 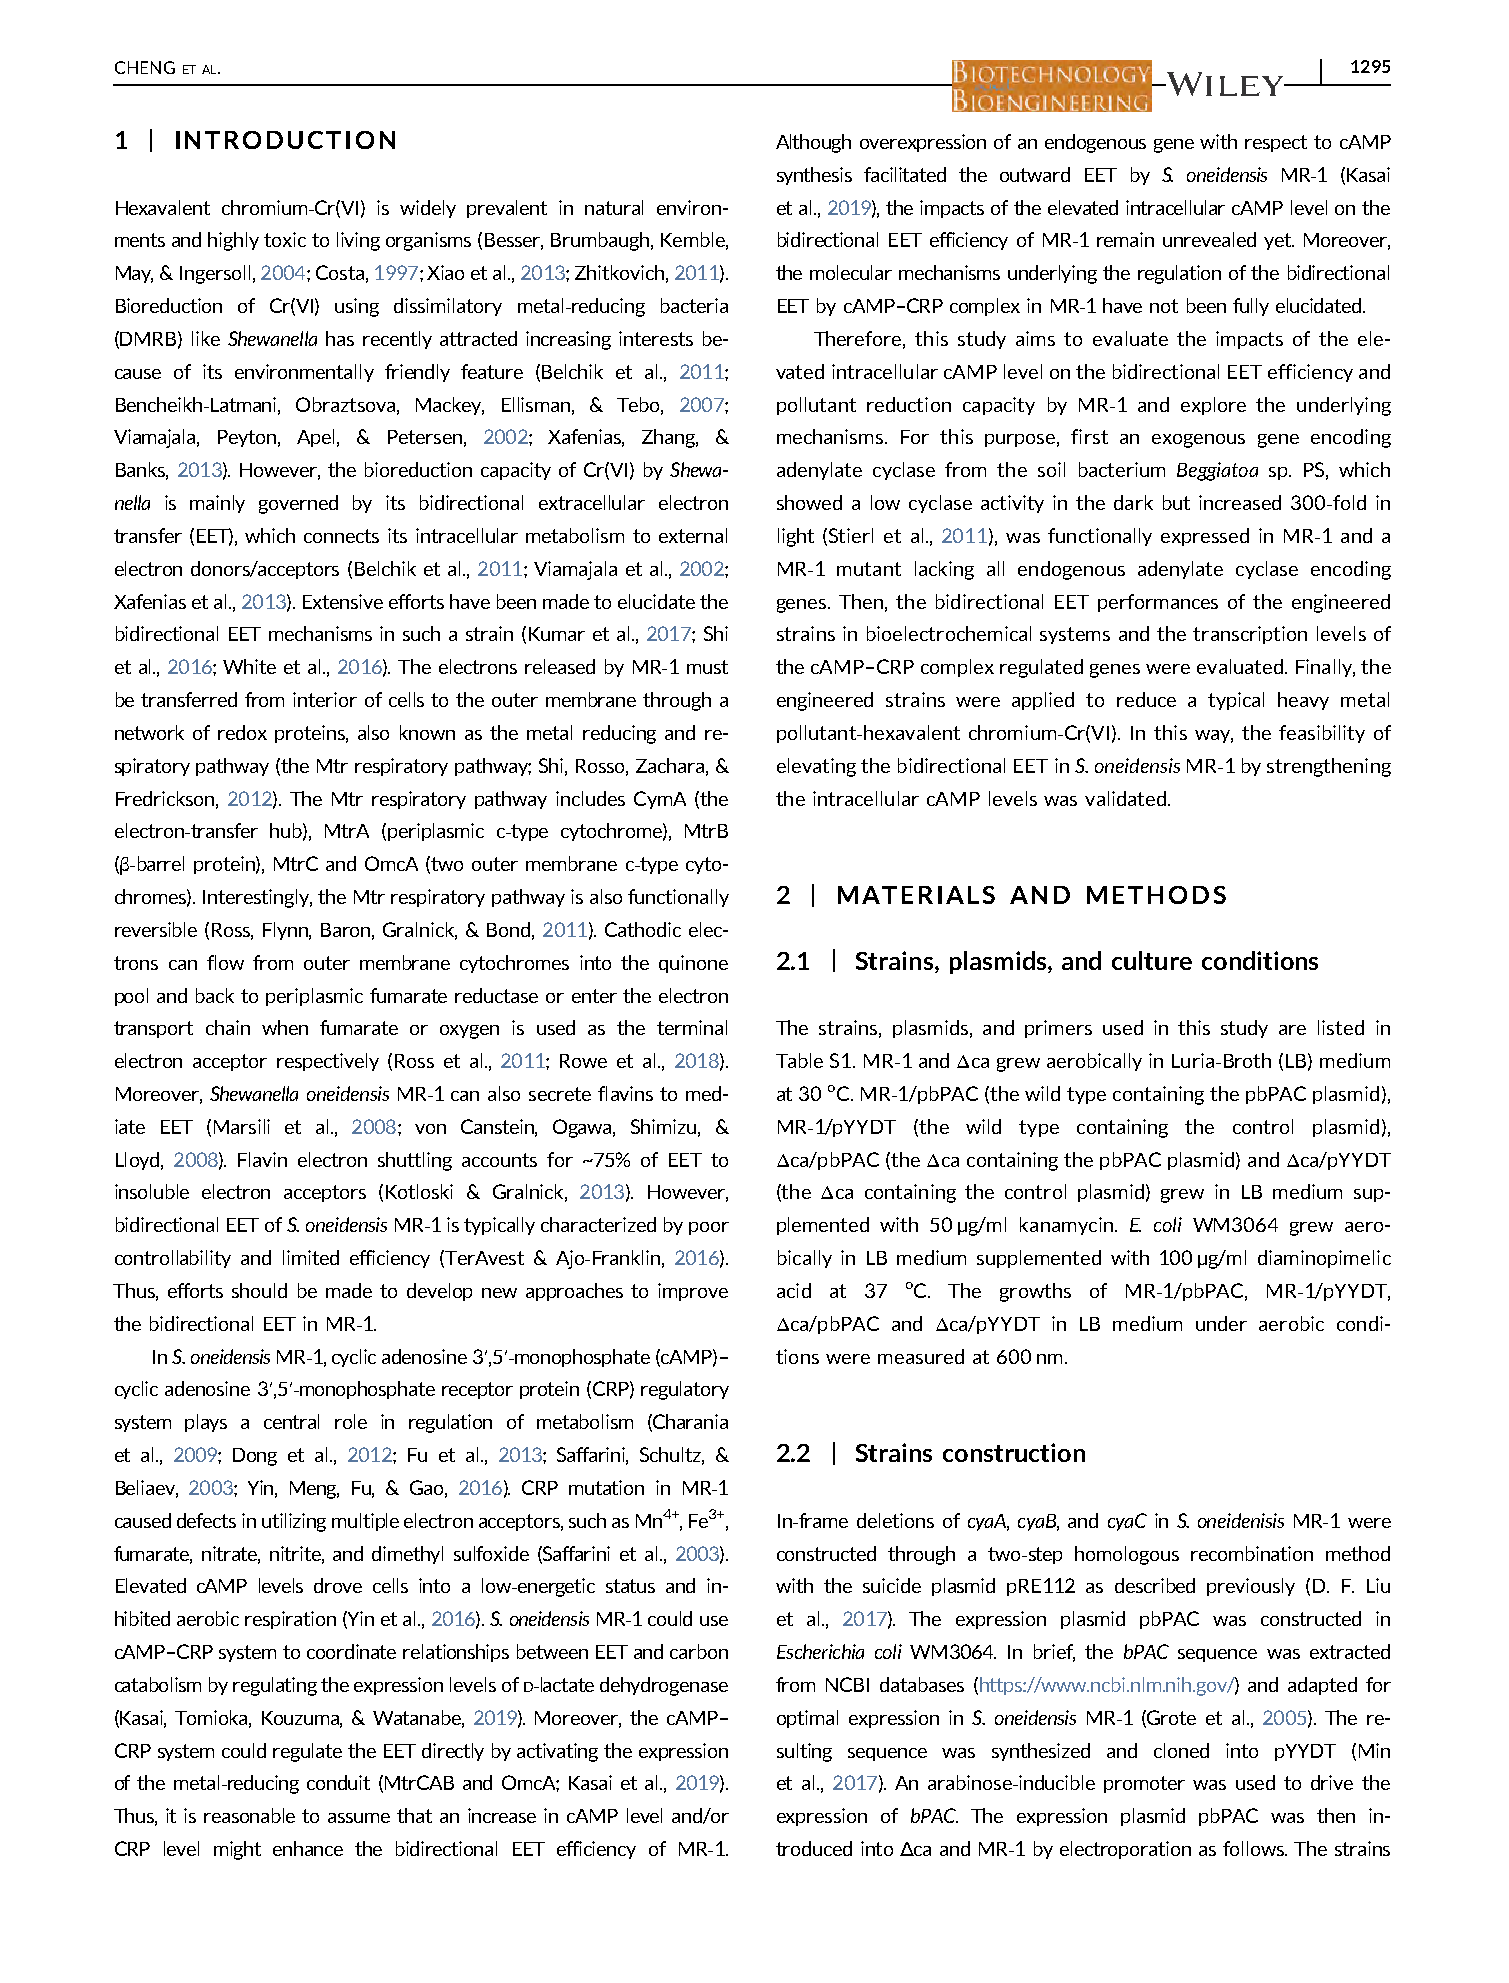 I want to click on central, so click(x=291, y=1421).
